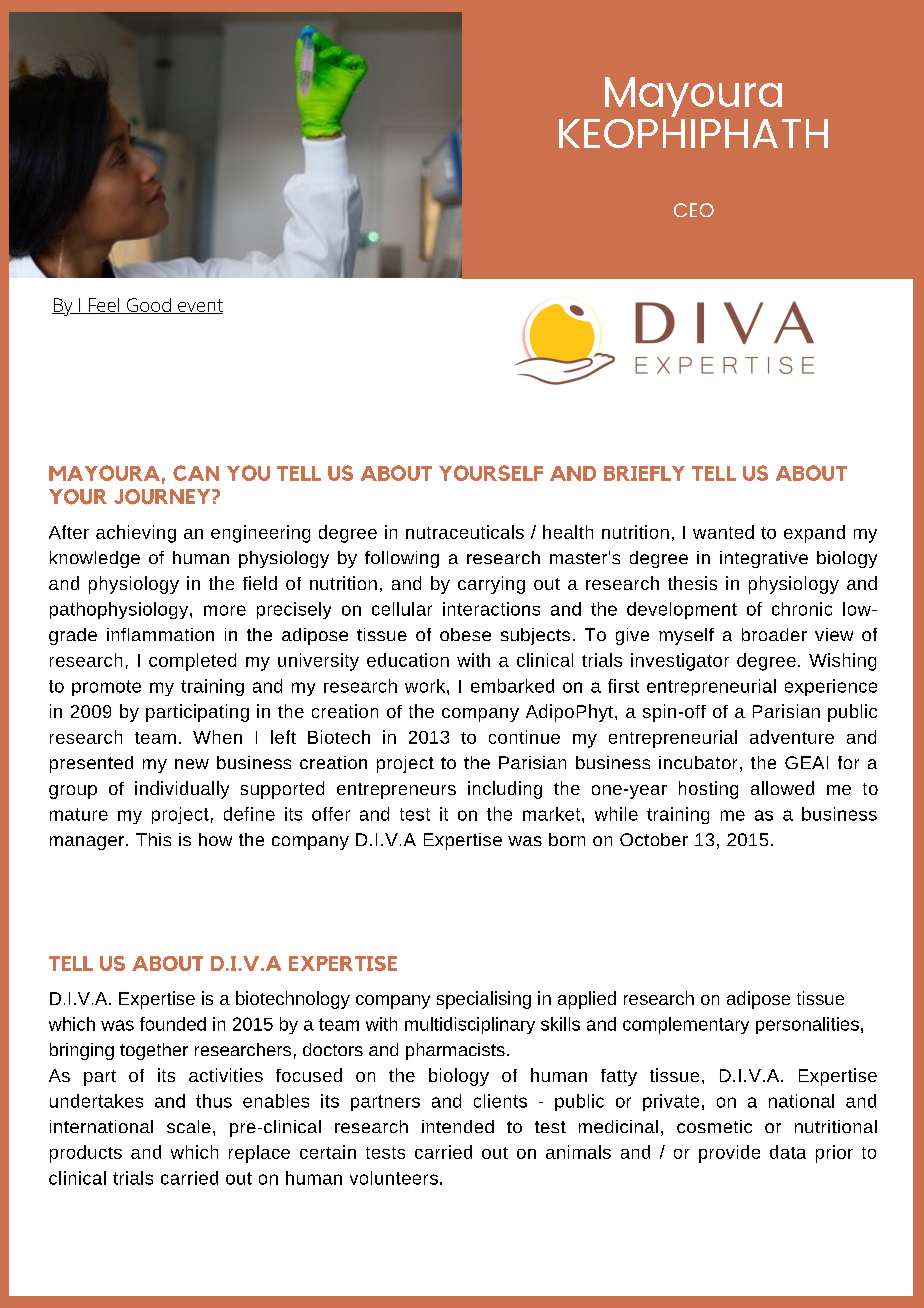  Describe the element at coordinates (831, 687) in the screenshot. I see `experience` at that location.
